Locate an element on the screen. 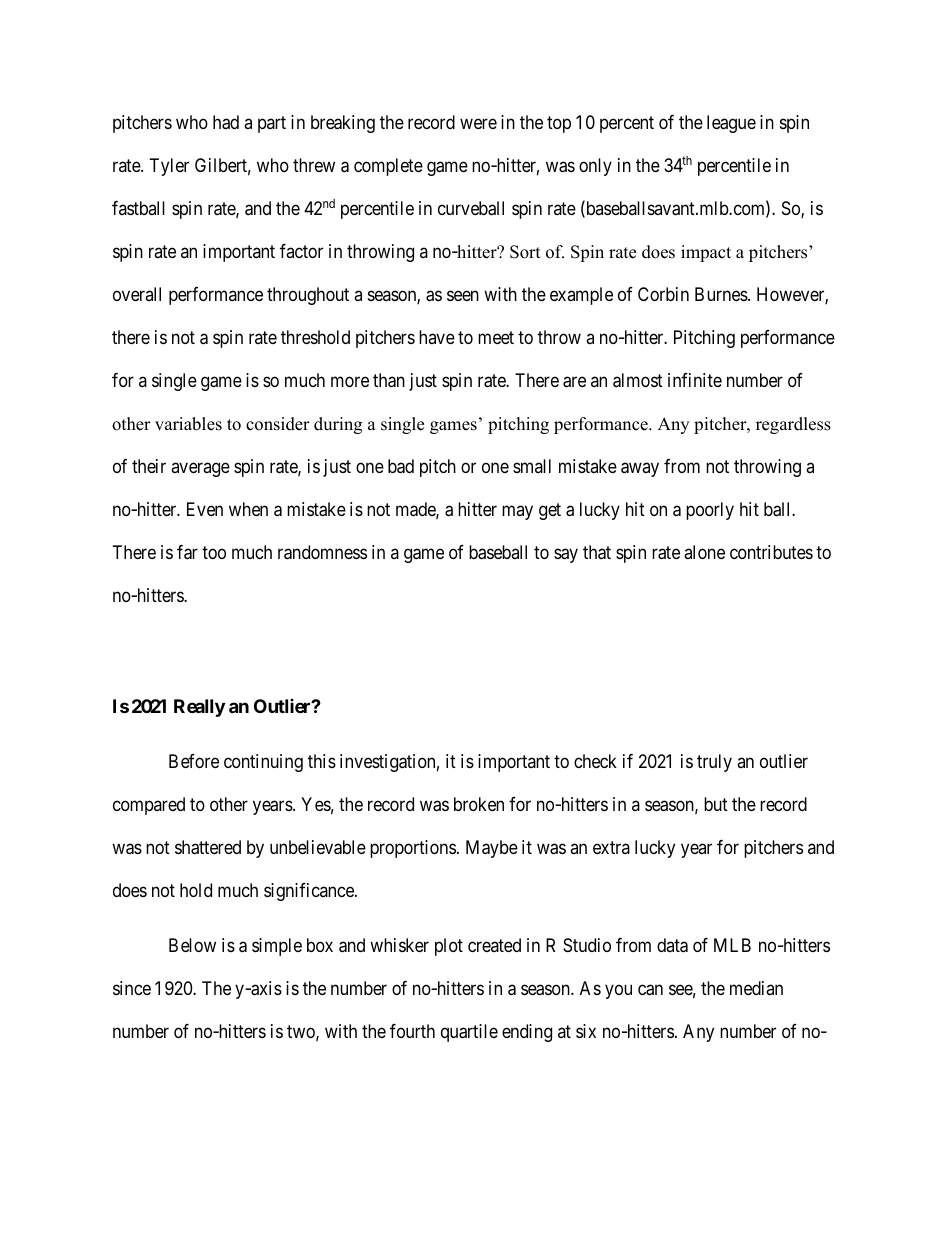 The width and height of the screenshot is (952, 1233). quartile is located at coordinates (469, 1033).
